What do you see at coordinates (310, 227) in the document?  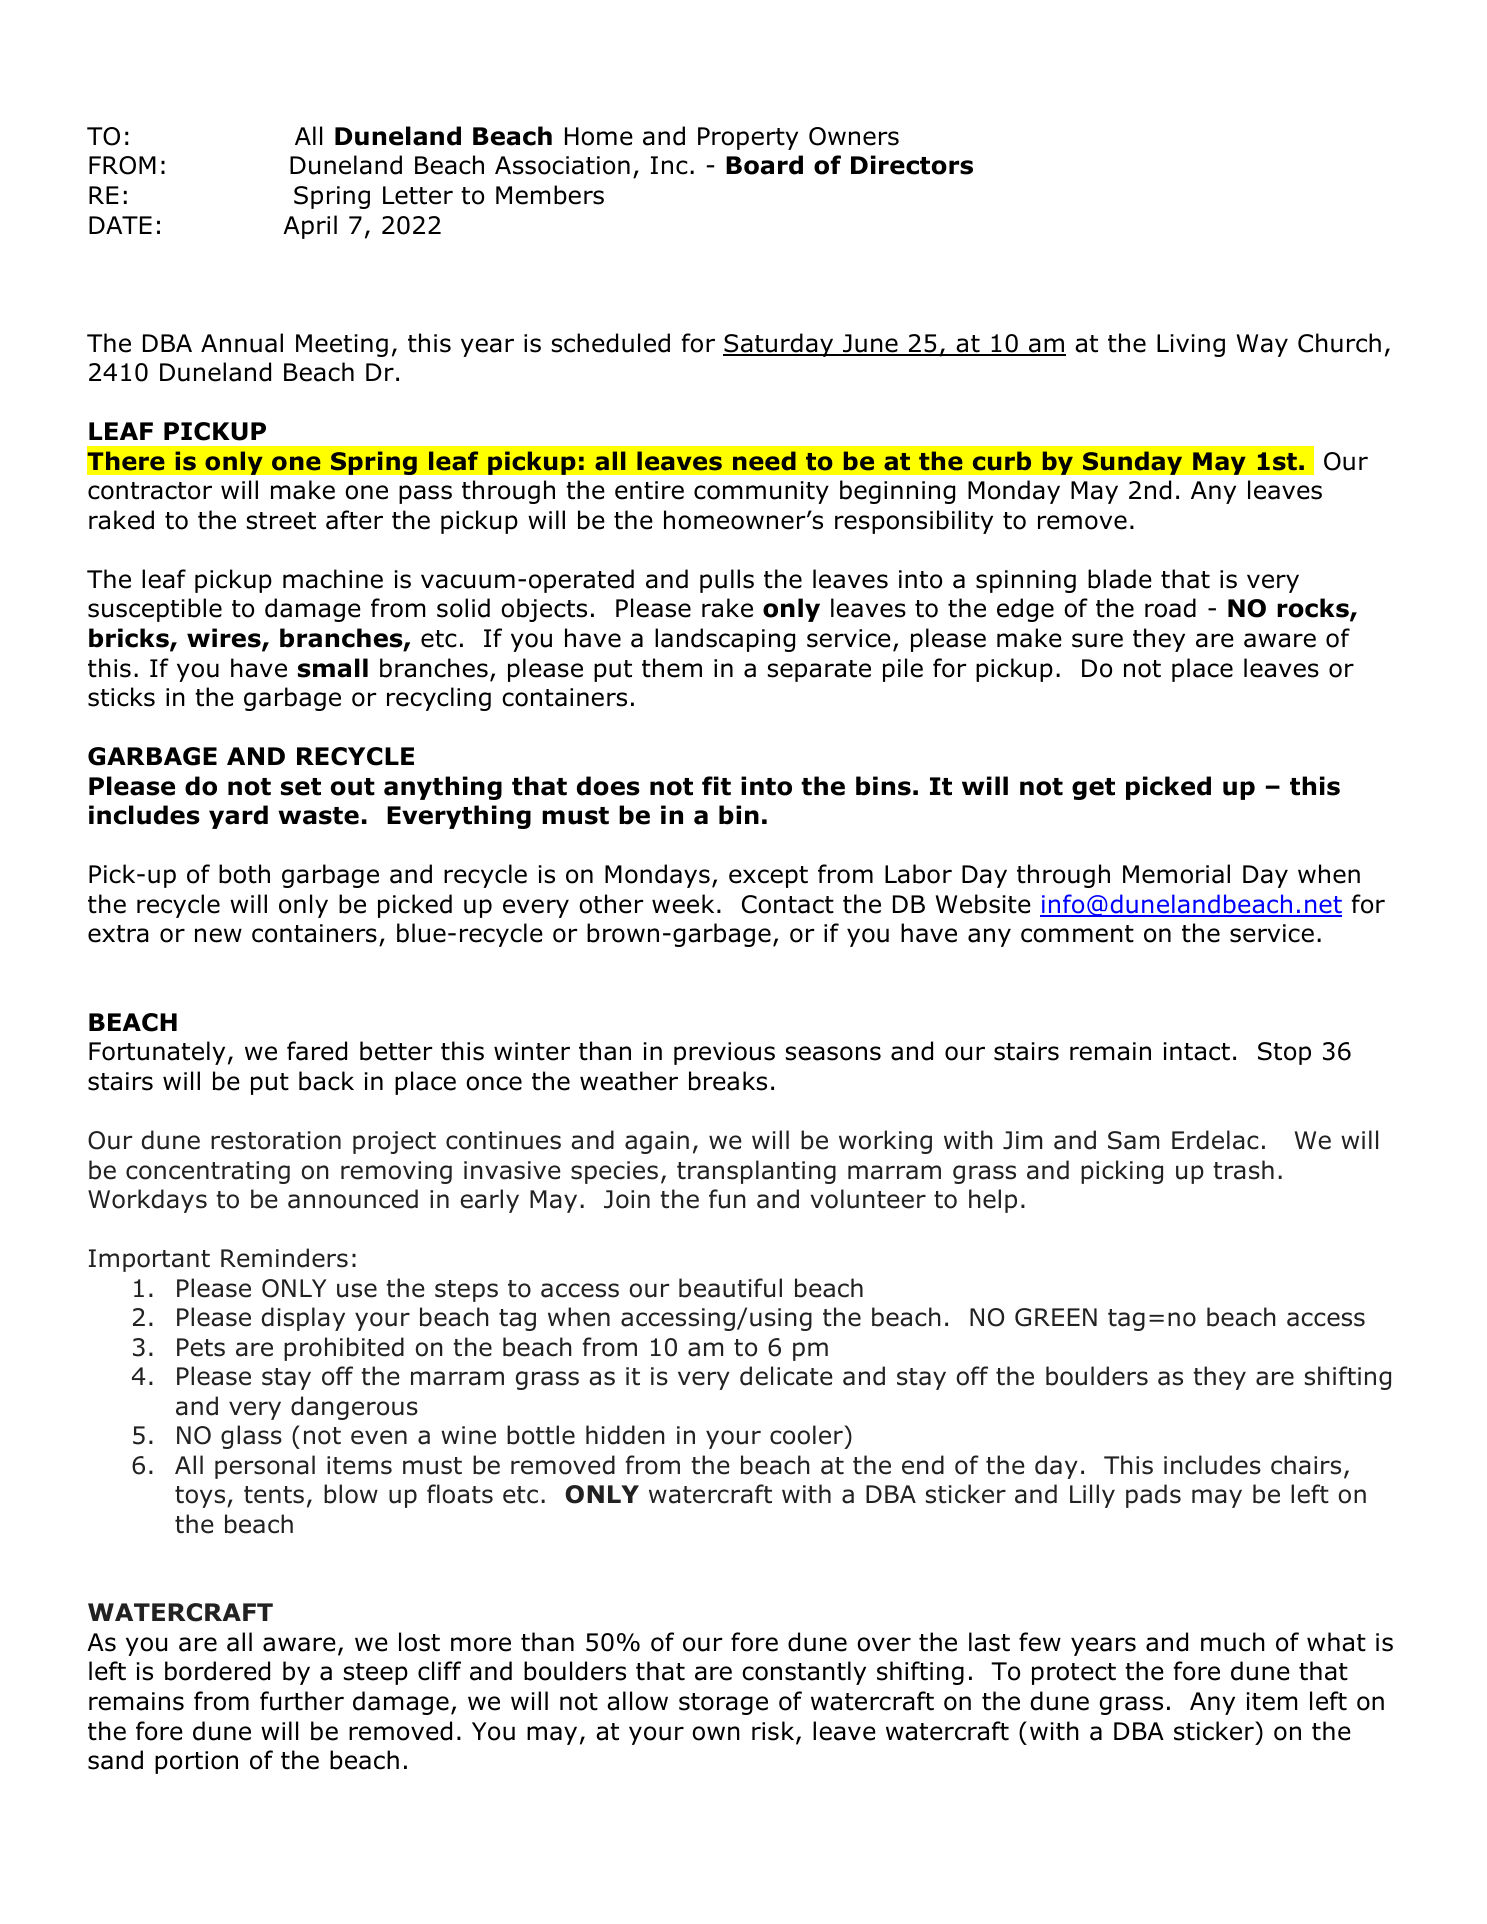 I see `April` at bounding box center [310, 227].
